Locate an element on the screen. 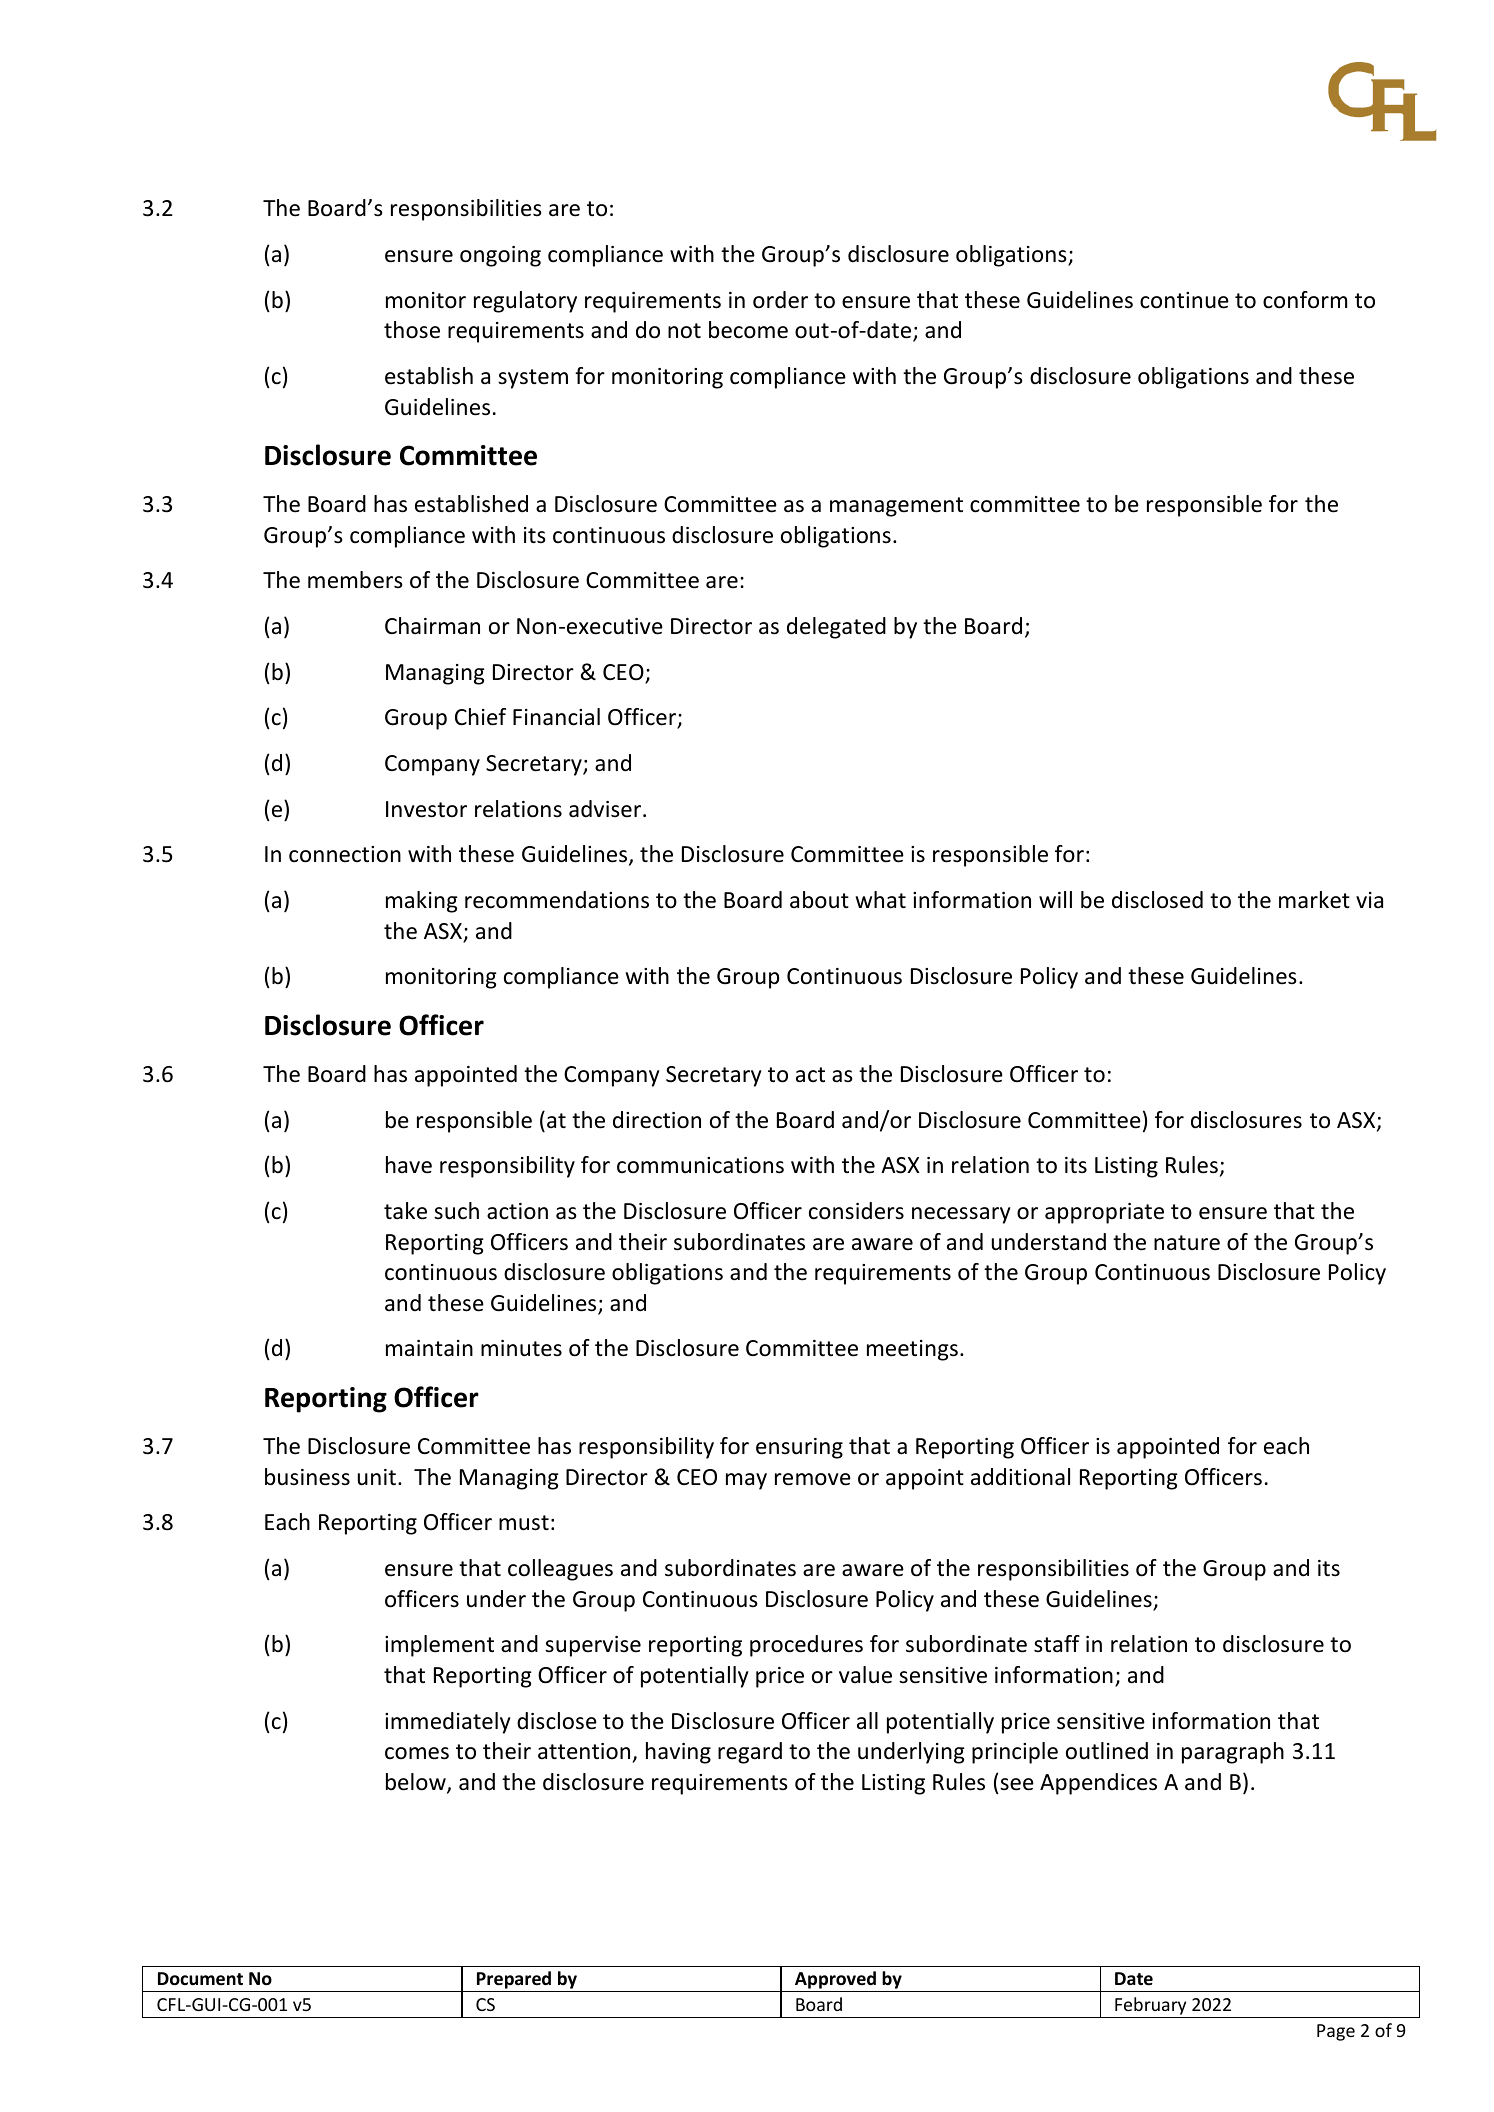 This screenshot has height=2112, width=1494. market is located at coordinates (1314, 900).
